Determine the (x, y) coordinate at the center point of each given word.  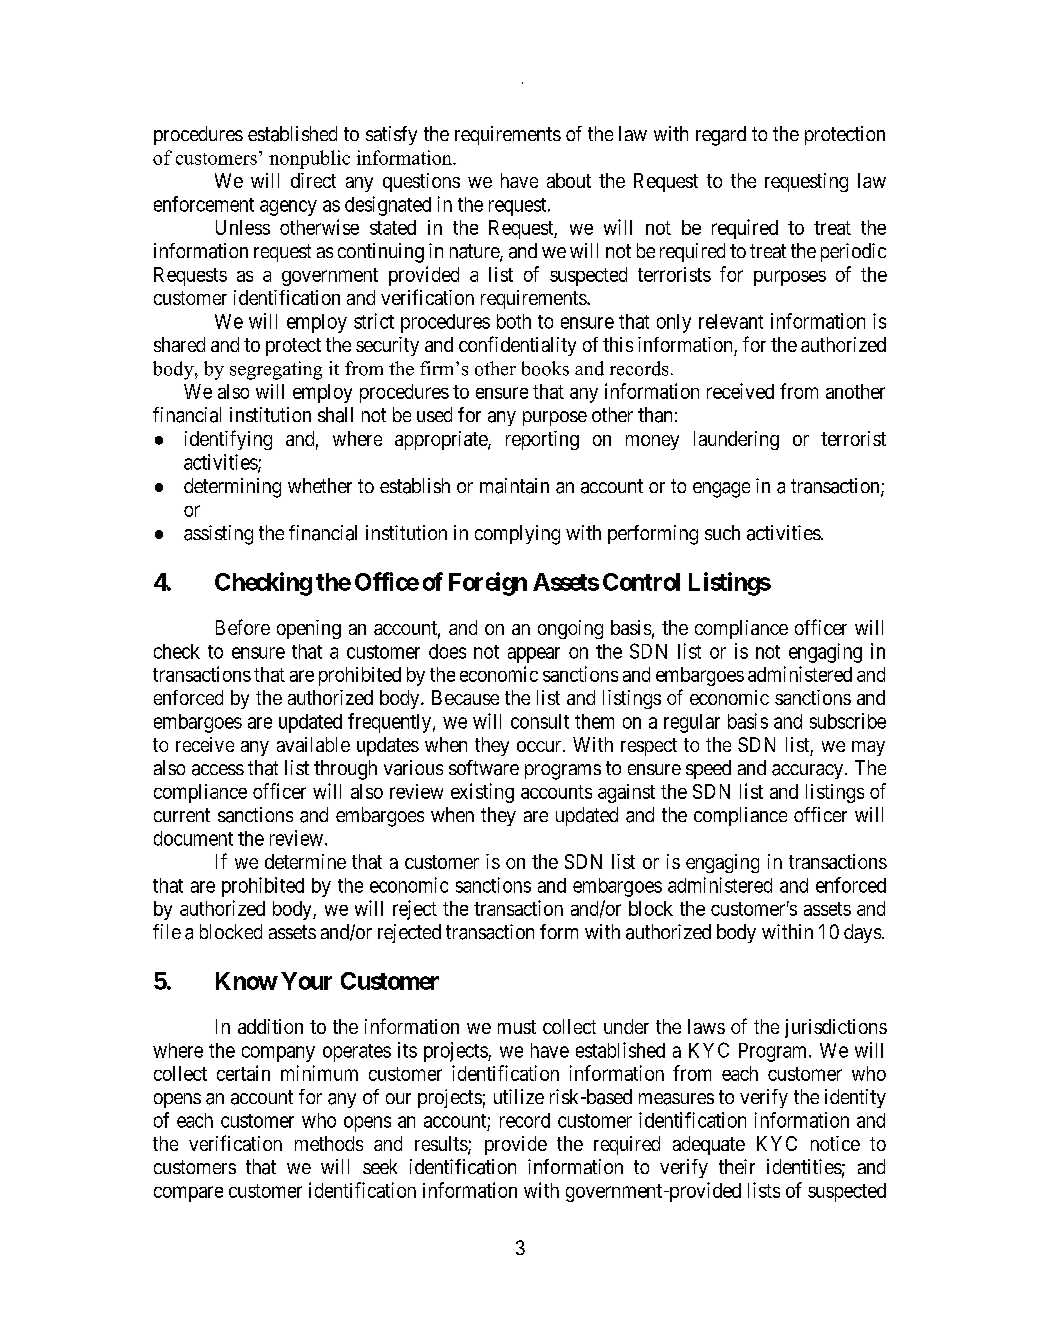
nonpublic (309, 159)
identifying (228, 440)
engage (721, 490)
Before (243, 627)
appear (534, 655)
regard (721, 136)
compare (188, 1194)
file (167, 931)
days (862, 933)
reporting (542, 440)
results (442, 1145)
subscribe (848, 721)
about (569, 180)
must (517, 1027)
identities (804, 1166)
